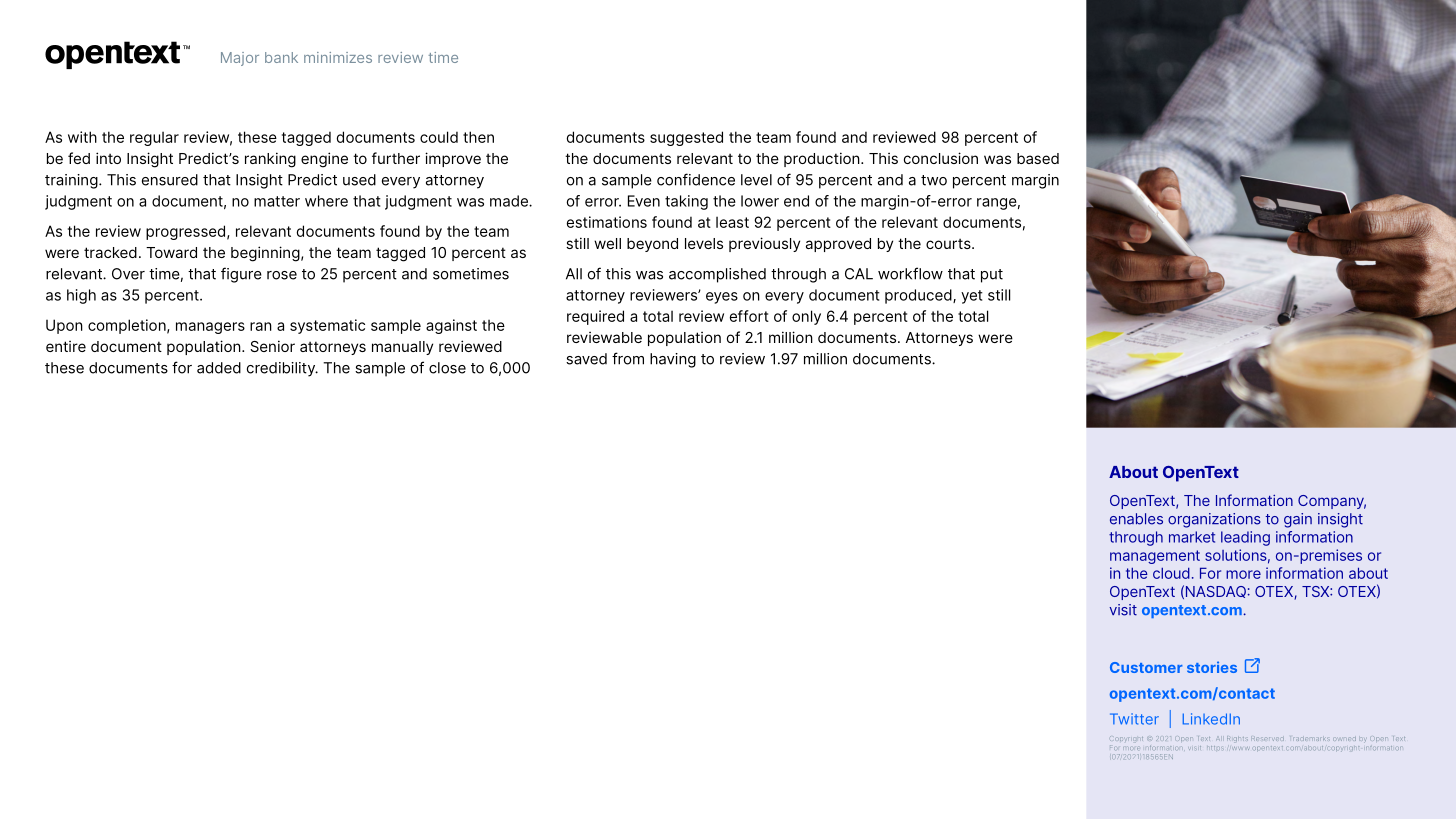 This screenshot has height=819, width=1456. What do you see at coordinates (240, 59) in the screenshot?
I see `Major` at bounding box center [240, 59].
